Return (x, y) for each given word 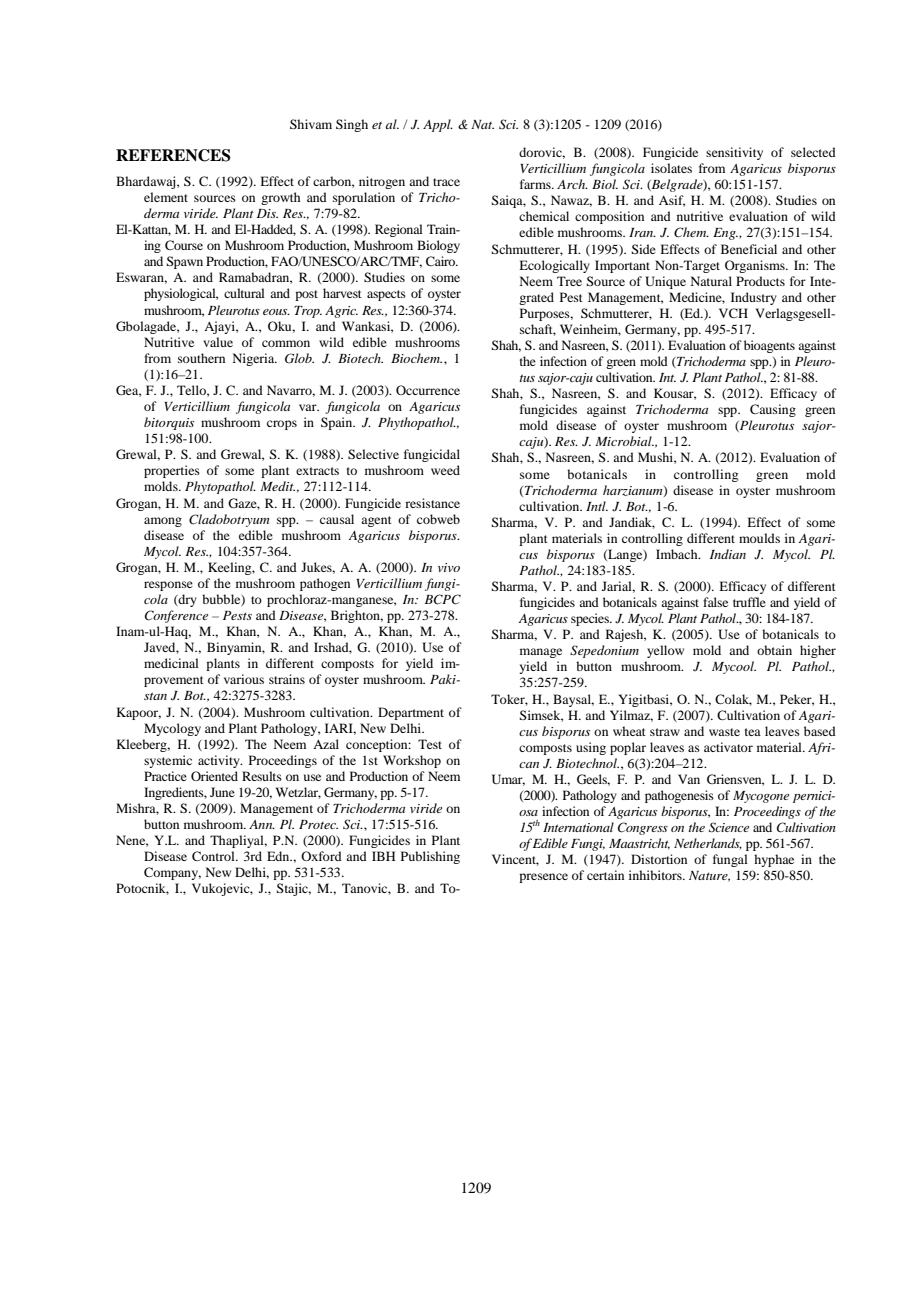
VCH (733, 313)
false (715, 602)
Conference (176, 616)
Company (172, 873)
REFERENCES (173, 155)
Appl (438, 125)
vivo (449, 567)
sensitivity (734, 153)
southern (201, 358)
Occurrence (428, 390)
